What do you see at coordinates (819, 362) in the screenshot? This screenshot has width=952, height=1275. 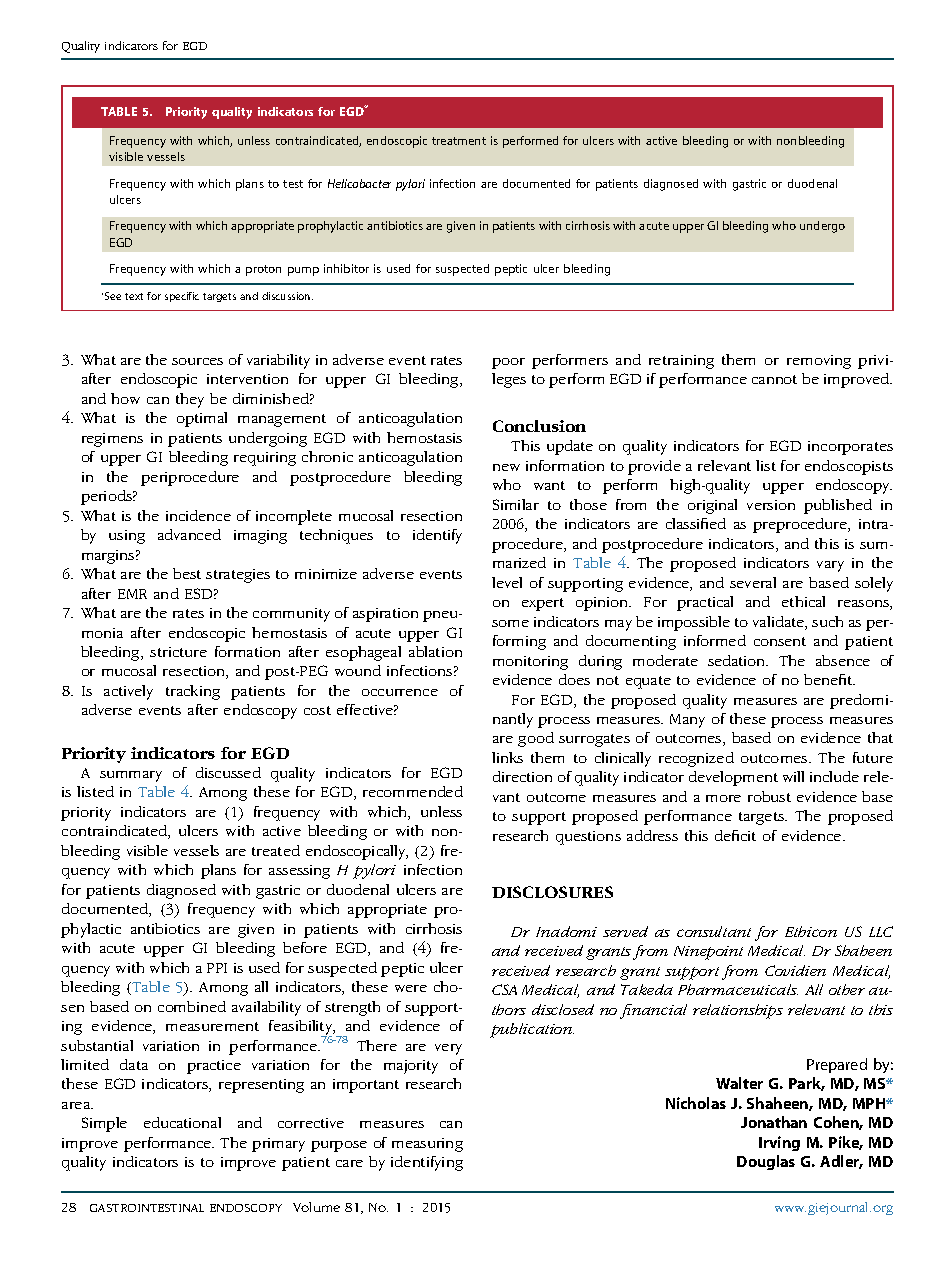 I see `removing` at bounding box center [819, 362].
